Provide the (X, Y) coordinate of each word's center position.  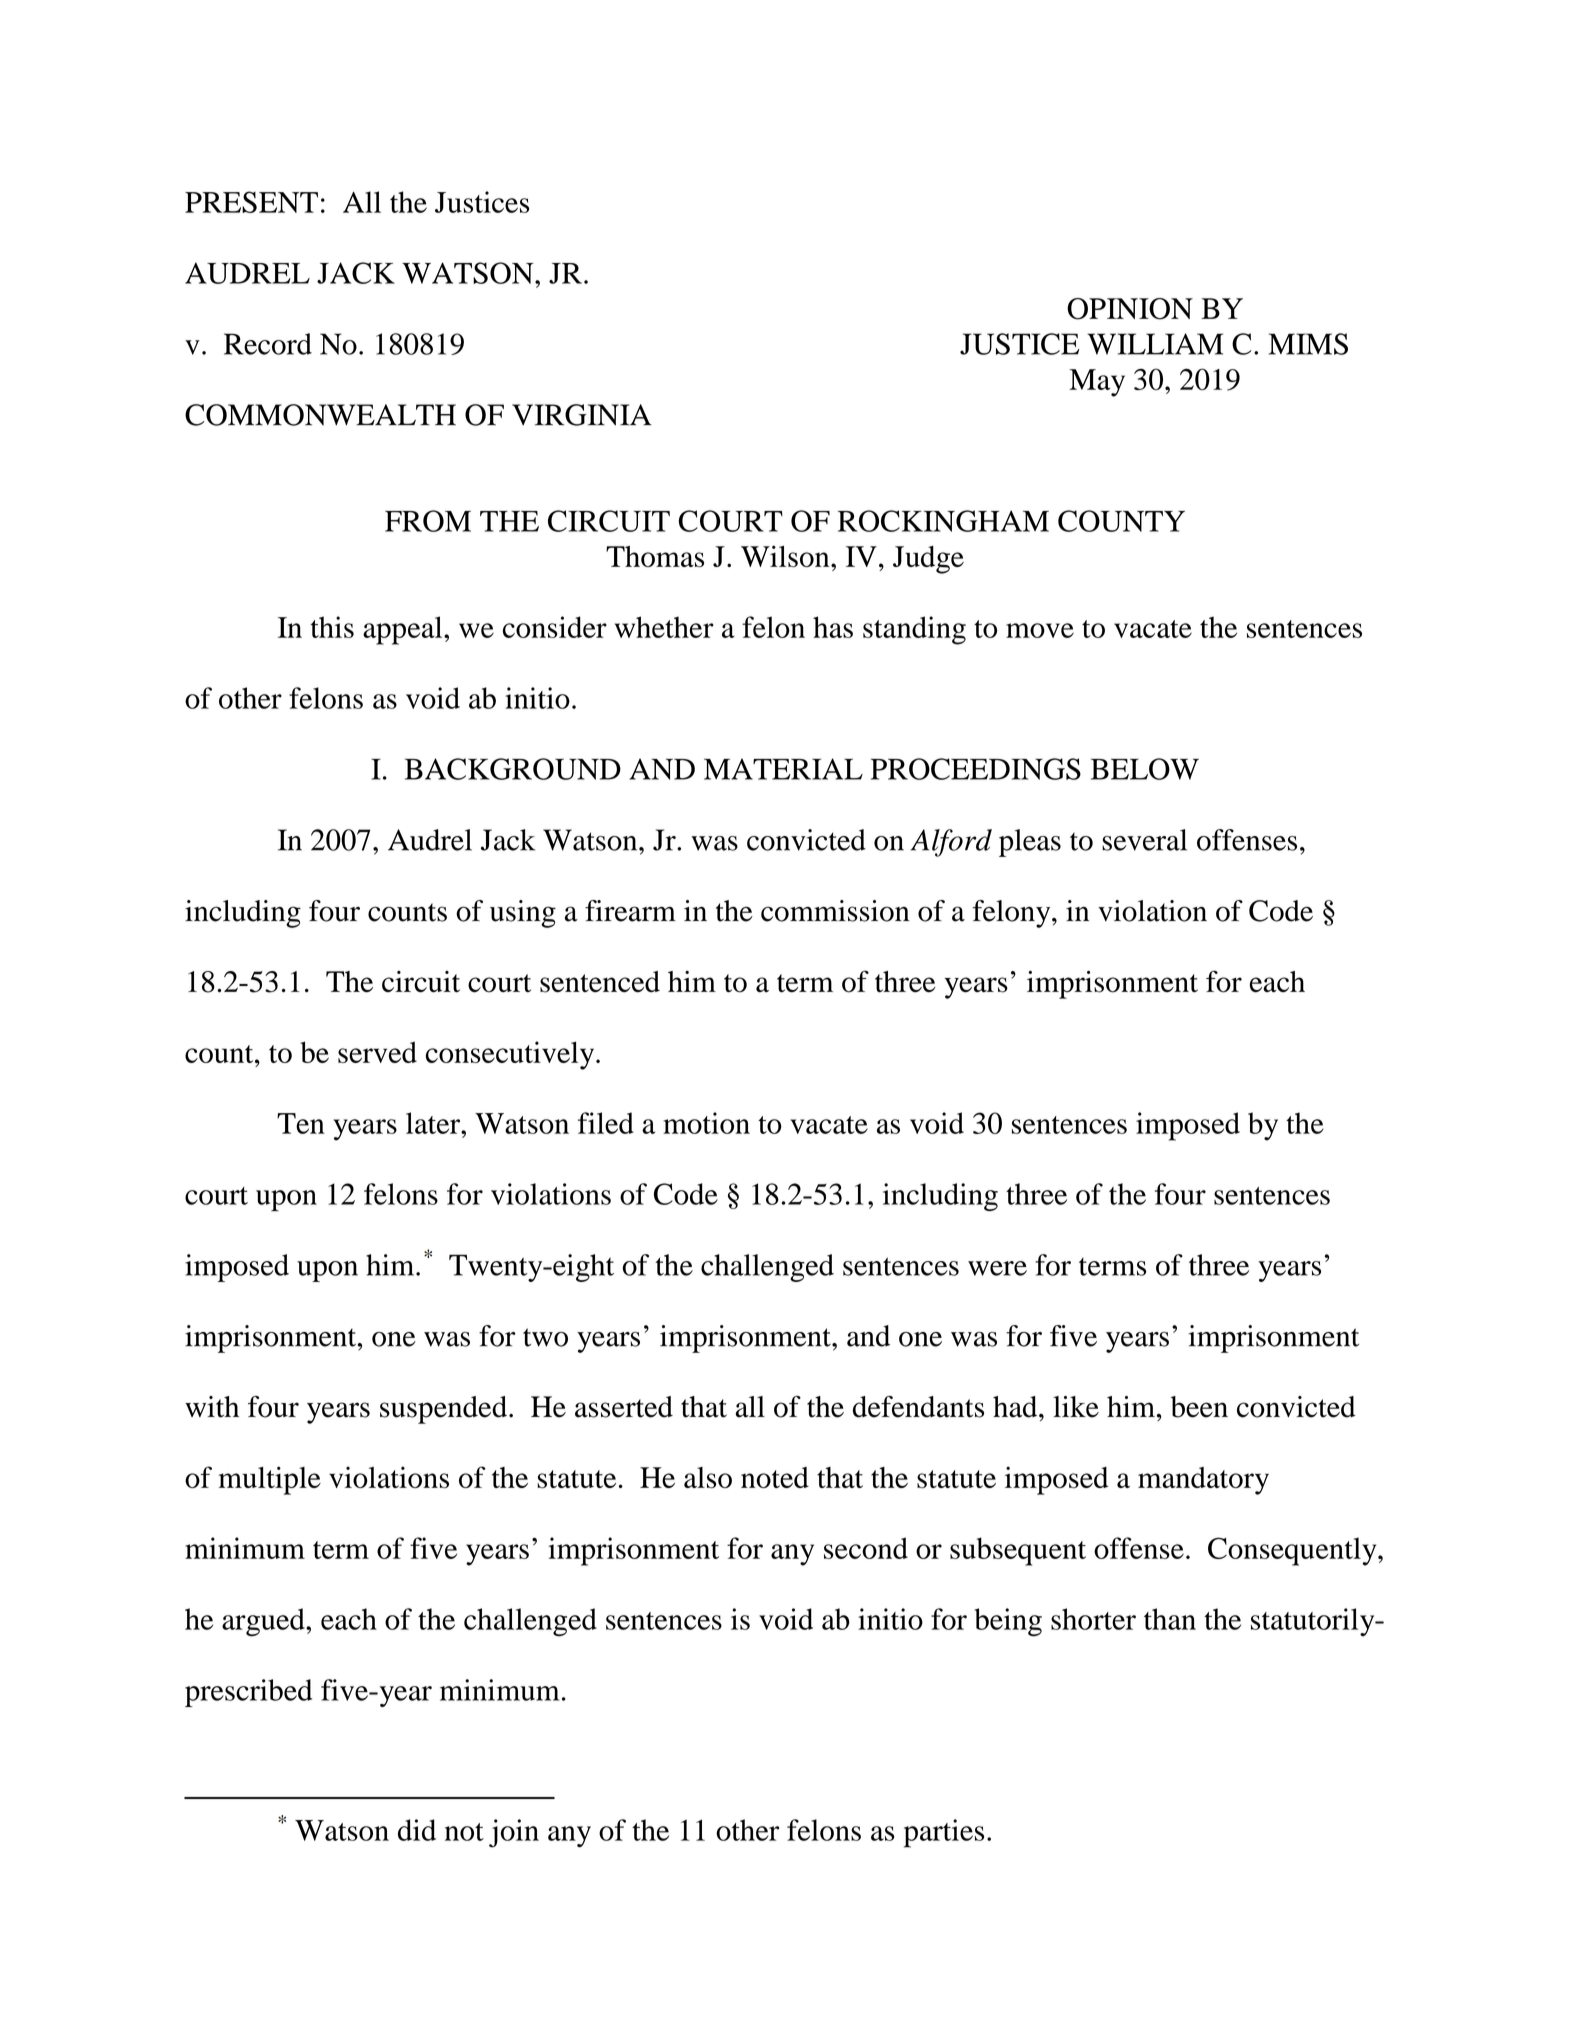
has (833, 627)
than (1170, 1619)
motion (706, 1123)
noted (775, 1477)
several (1144, 840)
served (377, 1052)
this (332, 627)
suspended (445, 1410)
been (1199, 1407)
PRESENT (251, 202)
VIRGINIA (581, 415)
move (1040, 630)
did (417, 1830)
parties (944, 1833)
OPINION (1130, 309)
